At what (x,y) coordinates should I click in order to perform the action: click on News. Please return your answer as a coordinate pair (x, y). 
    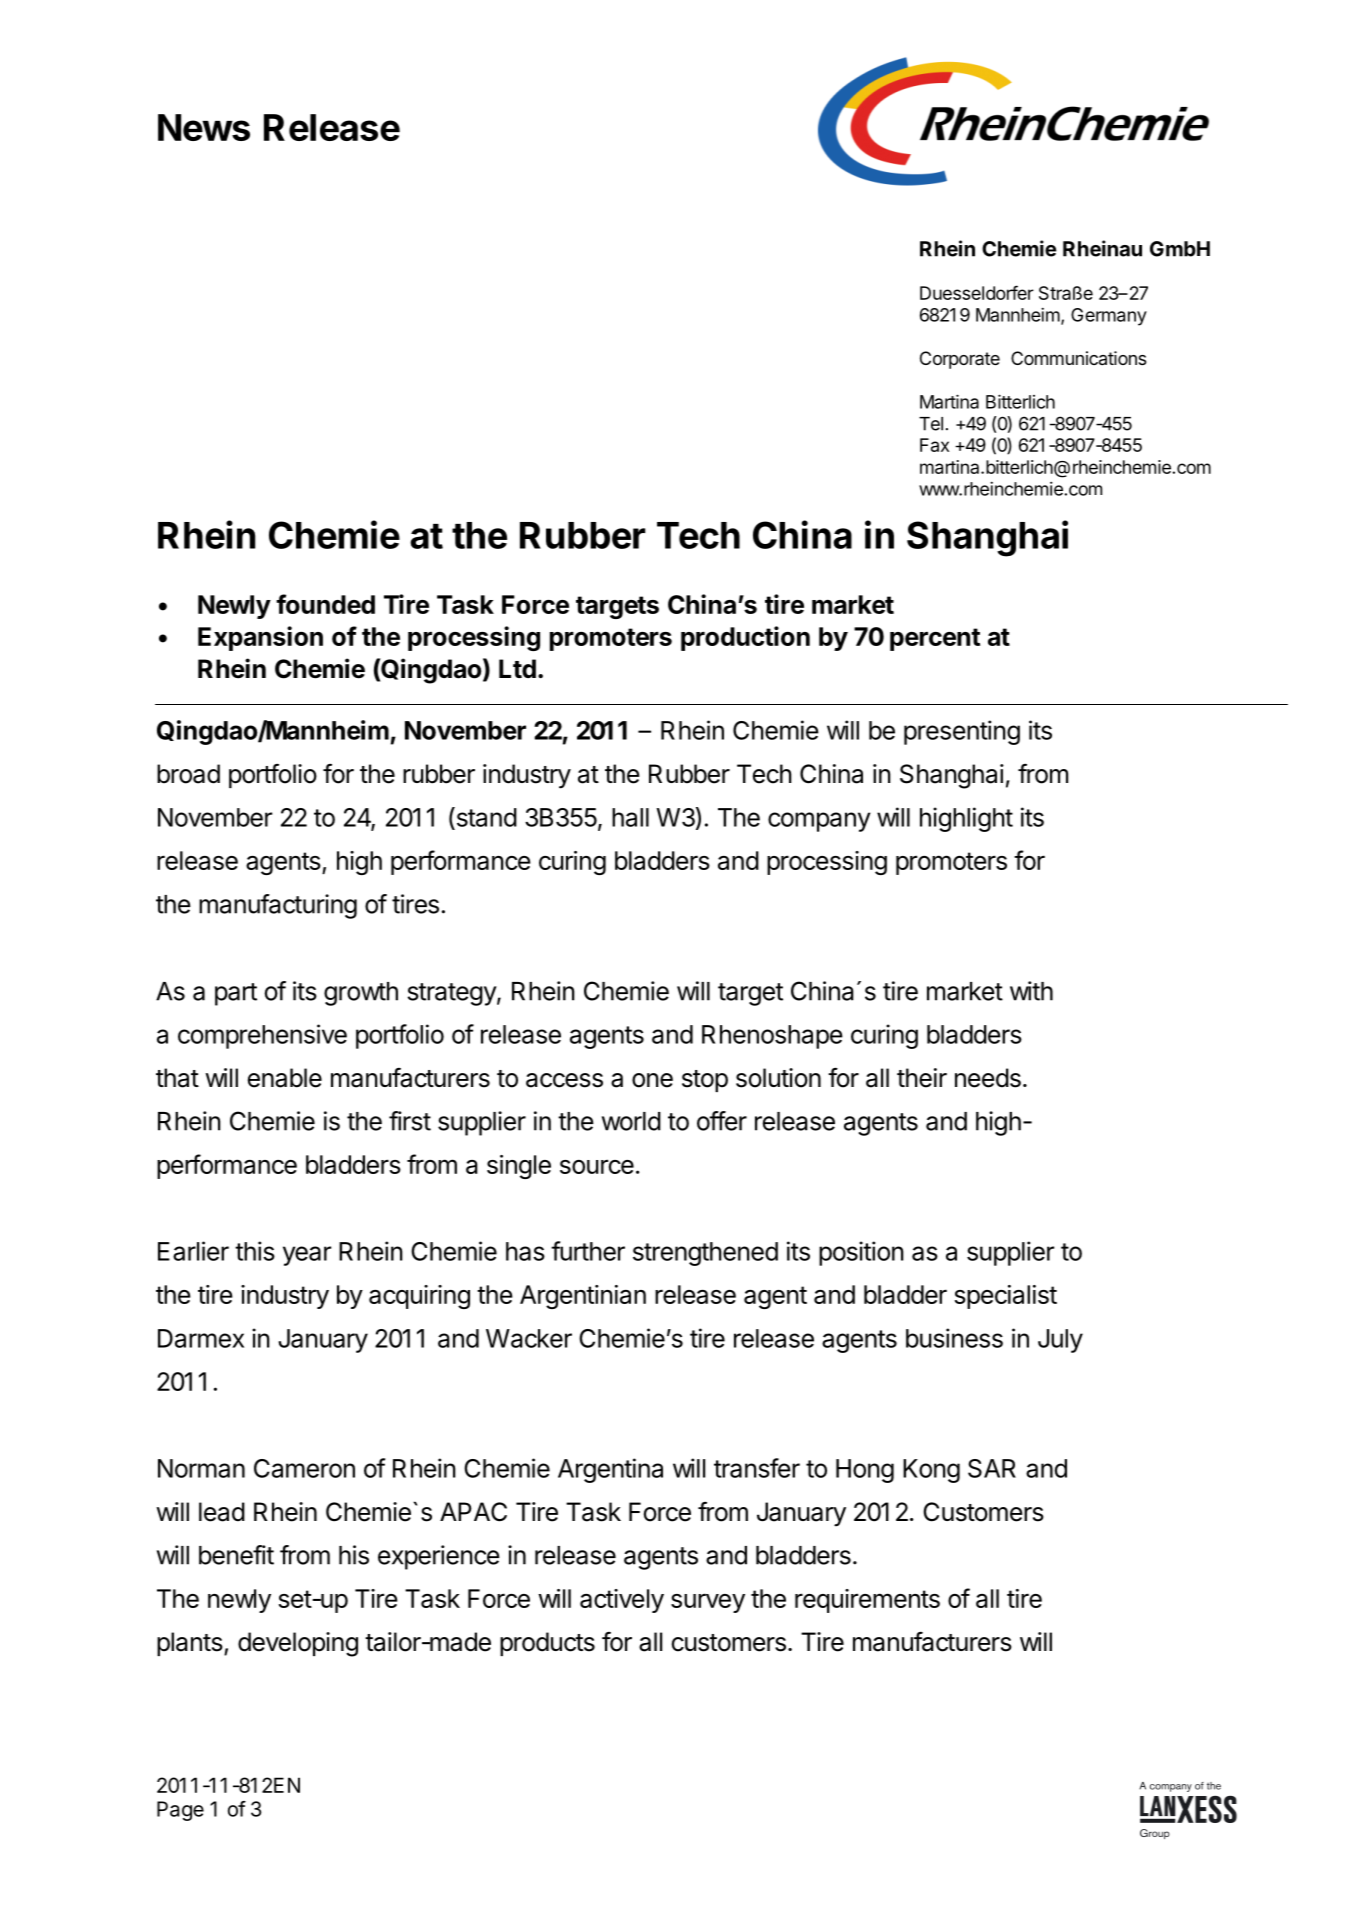
    Looking at the image, I should click on (204, 127).
